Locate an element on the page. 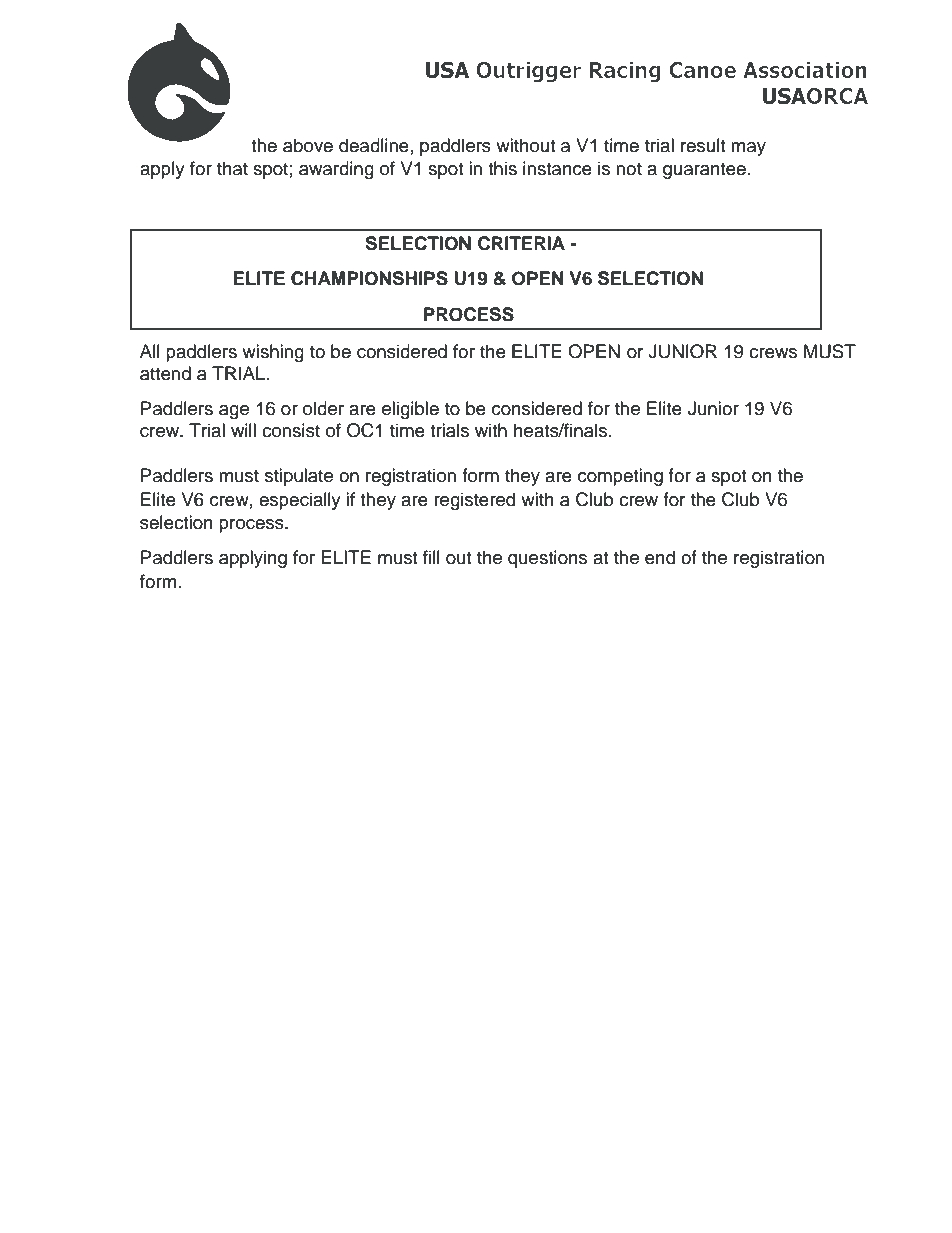  Outrigger is located at coordinates (528, 72).
